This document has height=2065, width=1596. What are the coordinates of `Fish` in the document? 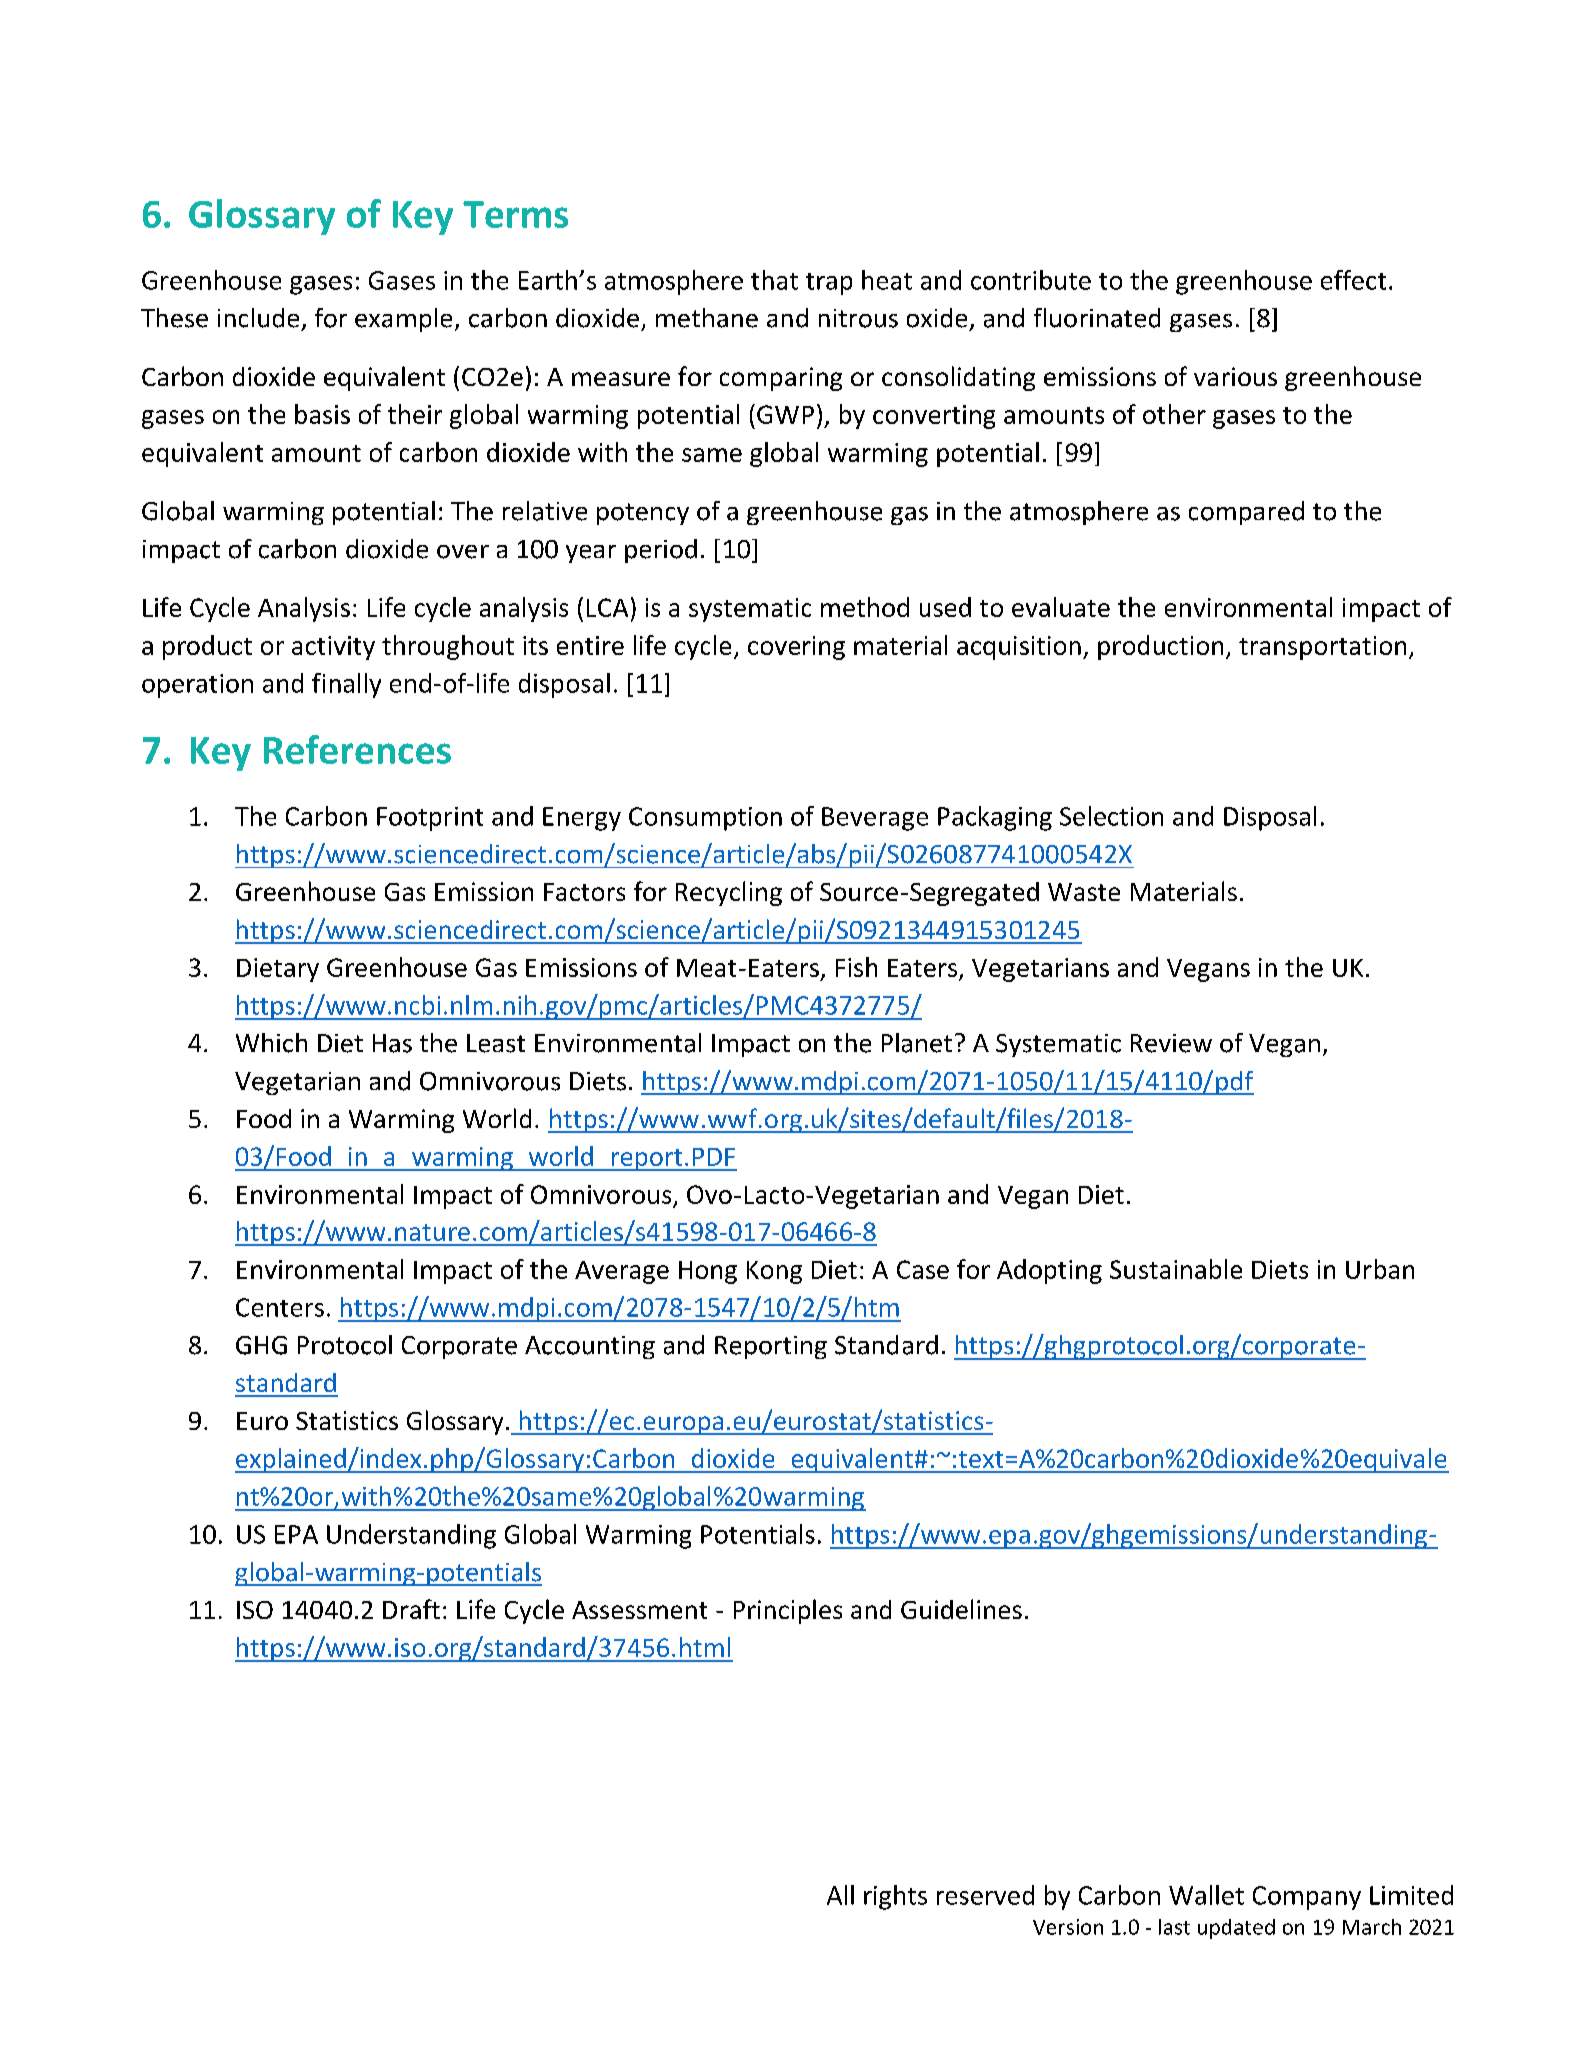 It's located at (856, 967).
